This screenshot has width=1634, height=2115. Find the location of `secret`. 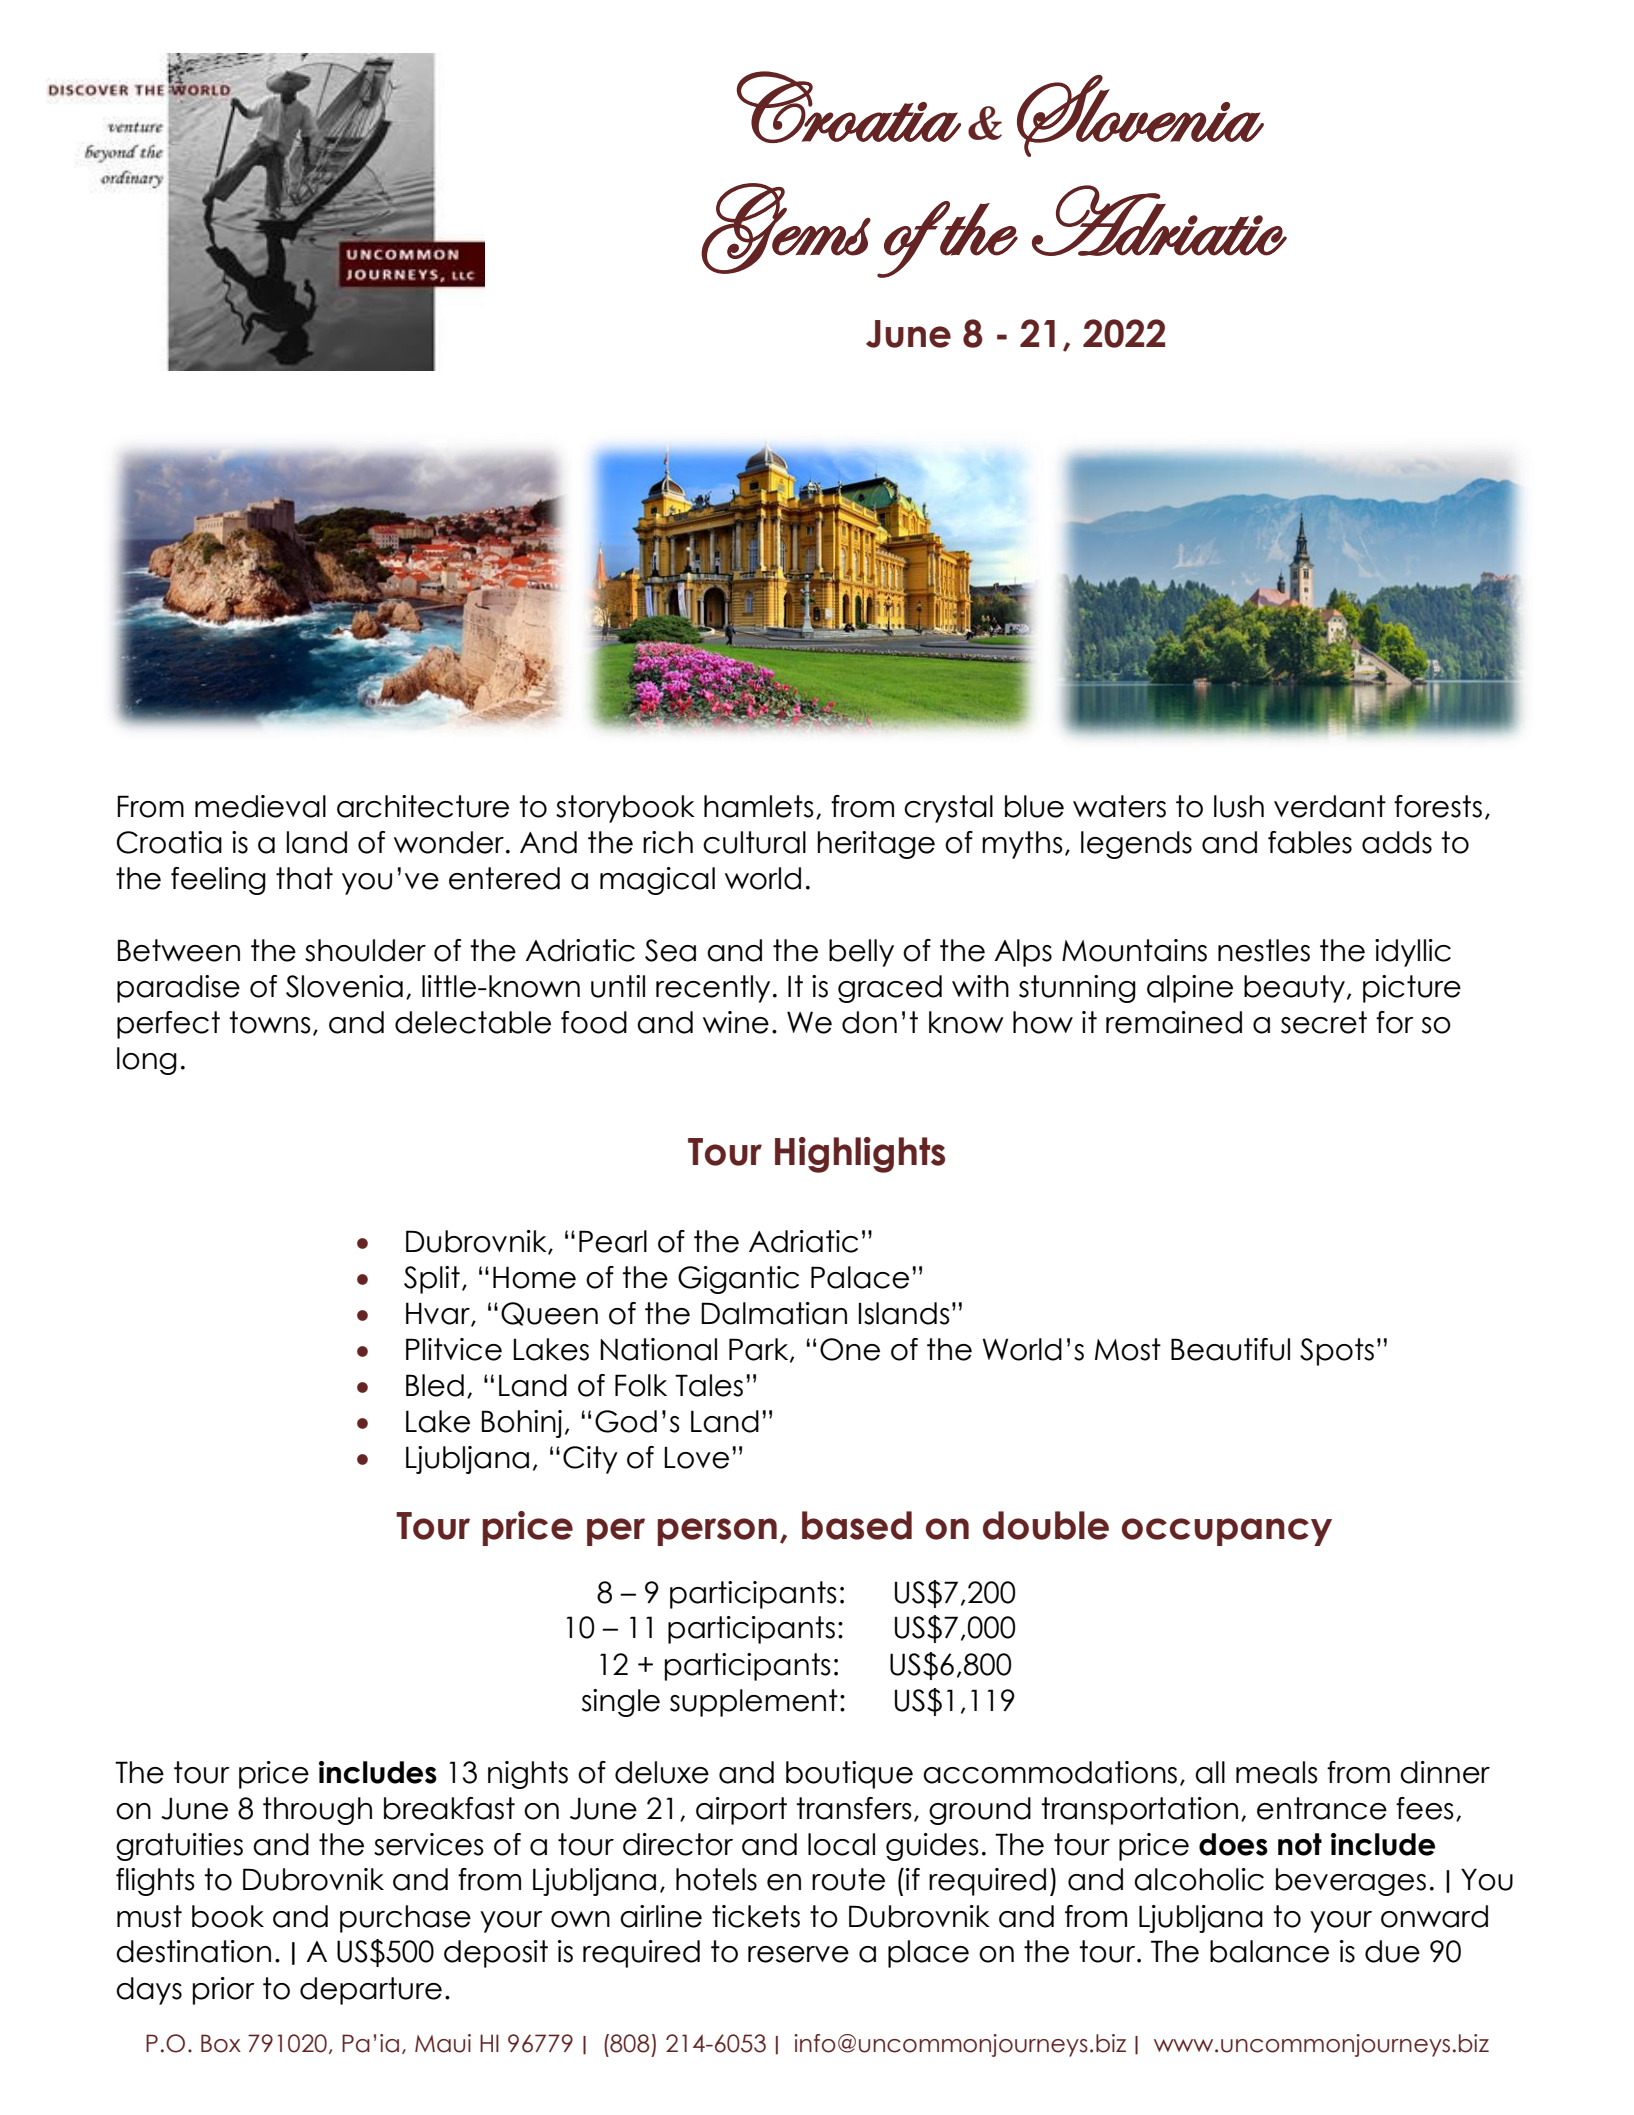

secret is located at coordinates (1324, 1022).
